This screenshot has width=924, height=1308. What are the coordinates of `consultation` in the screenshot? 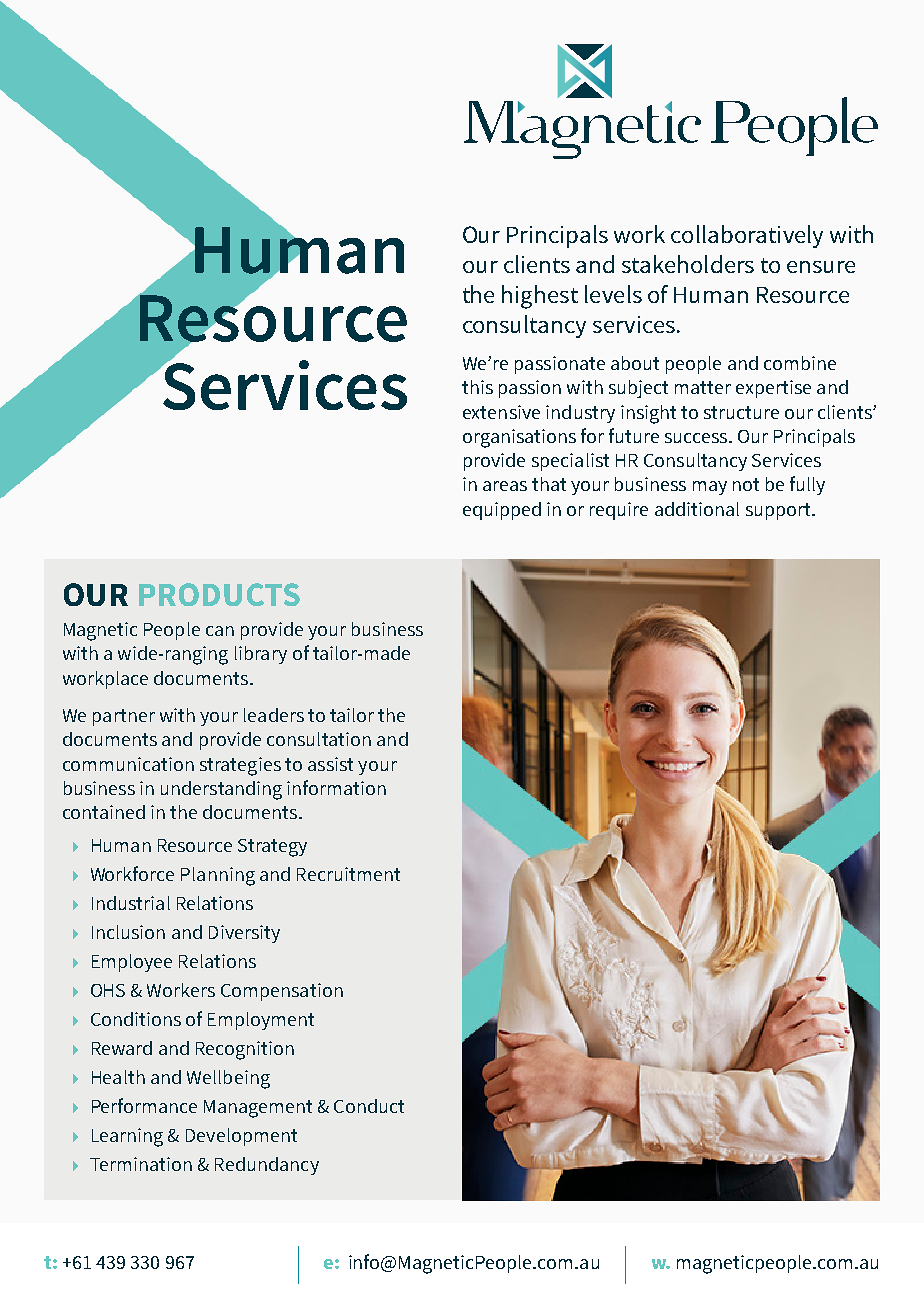 It's located at (319, 739).
